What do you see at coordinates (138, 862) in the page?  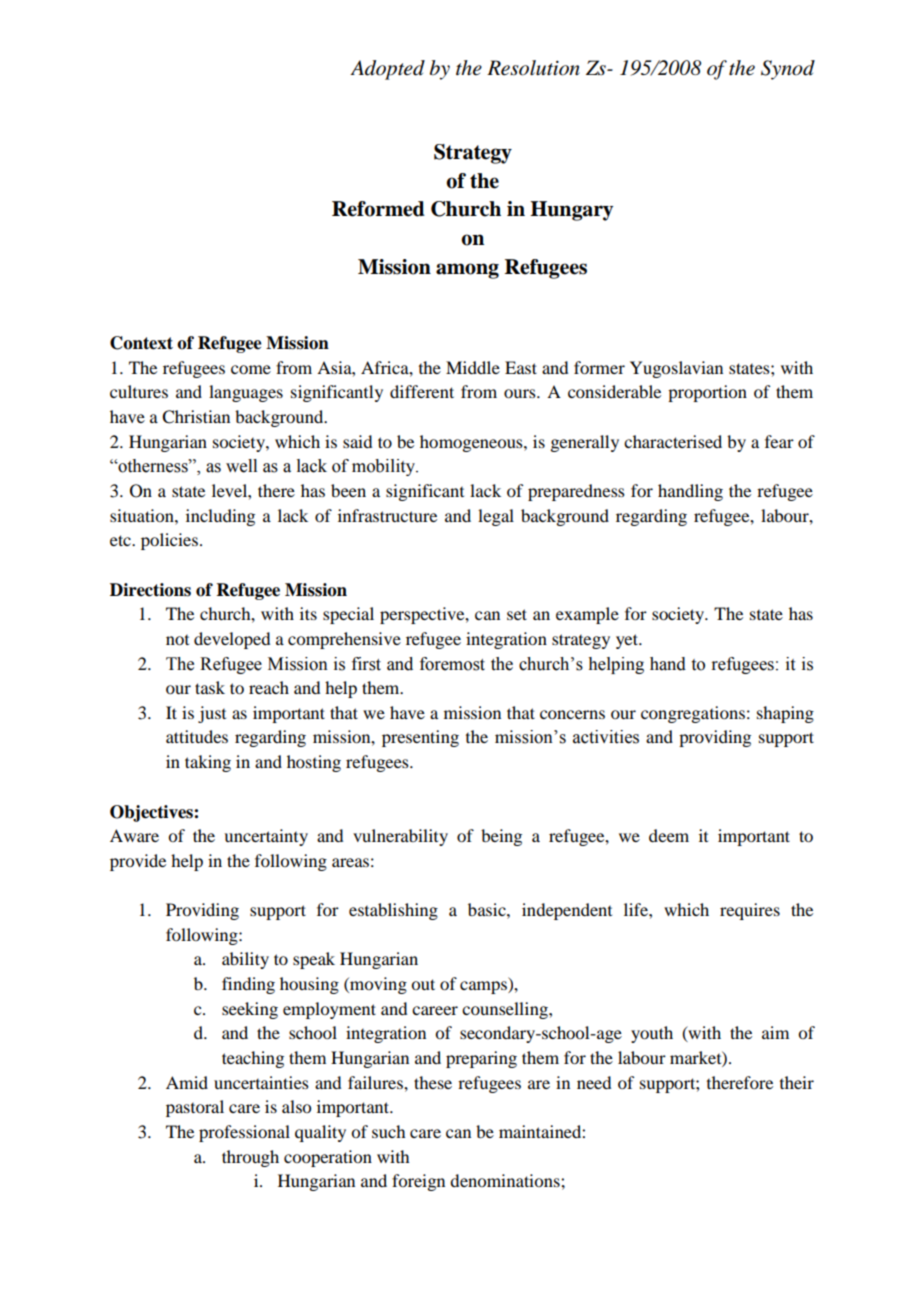 I see `provide` at bounding box center [138, 862].
